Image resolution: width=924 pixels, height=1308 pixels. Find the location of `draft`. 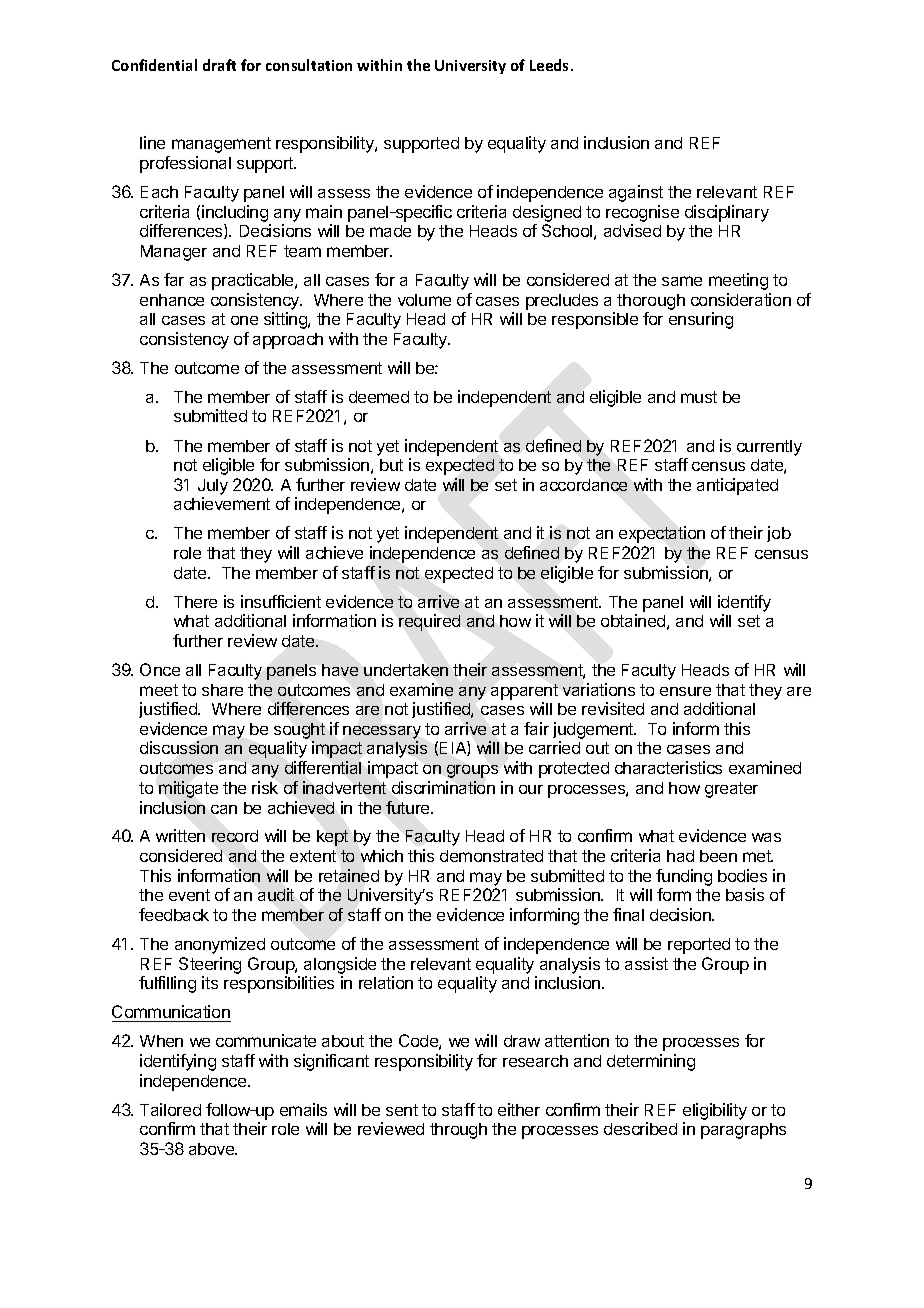

draft is located at coordinates (219, 65).
